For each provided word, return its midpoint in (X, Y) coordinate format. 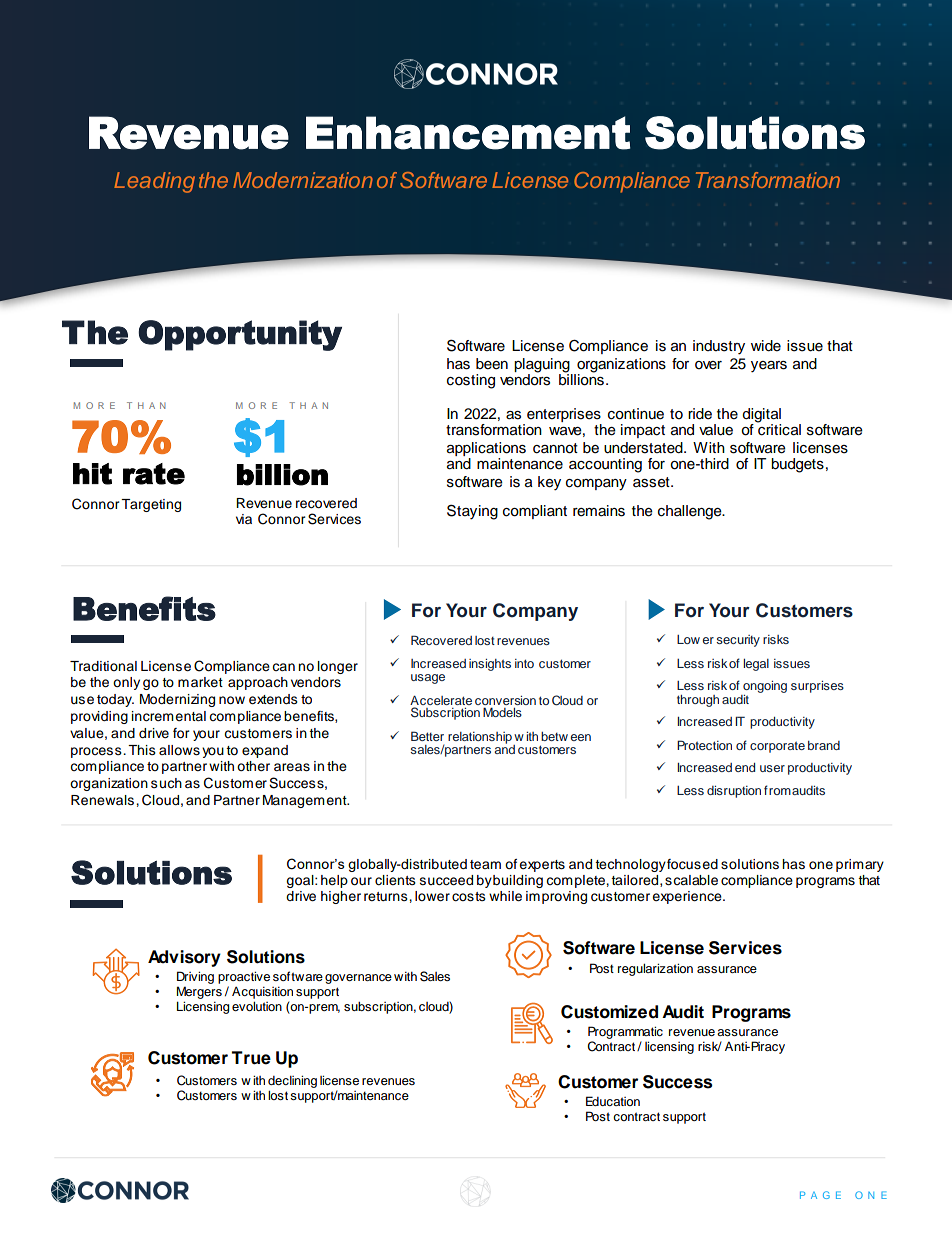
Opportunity (240, 335)
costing (471, 381)
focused (692, 864)
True (251, 1058)
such (166, 783)
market (200, 682)
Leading (154, 182)
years (769, 367)
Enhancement (468, 133)
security (738, 641)
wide (766, 346)
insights (490, 665)
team (485, 865)
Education (613, 1101)
